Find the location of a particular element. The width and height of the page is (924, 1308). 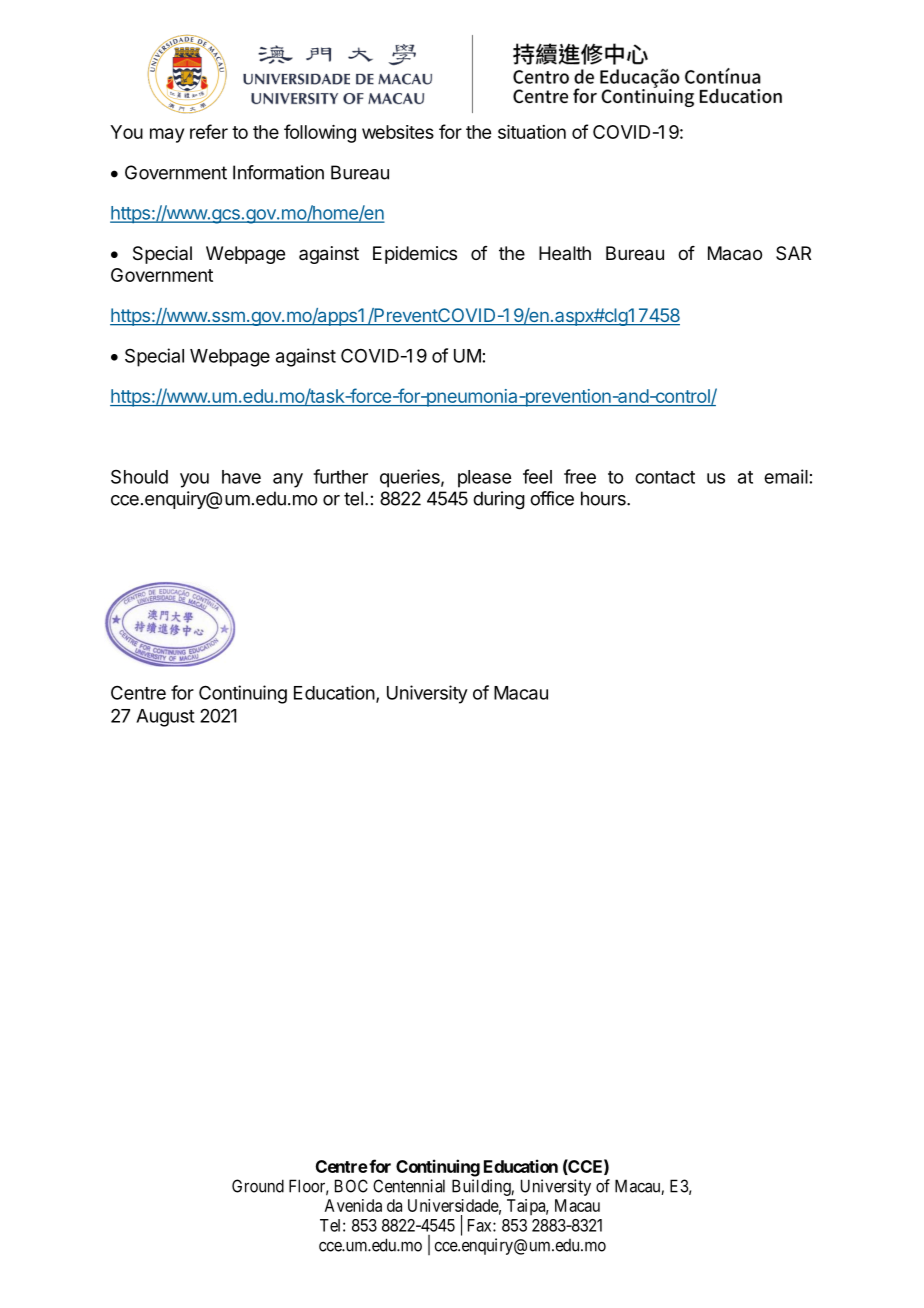

hours is located at coordinates (604, 498).
